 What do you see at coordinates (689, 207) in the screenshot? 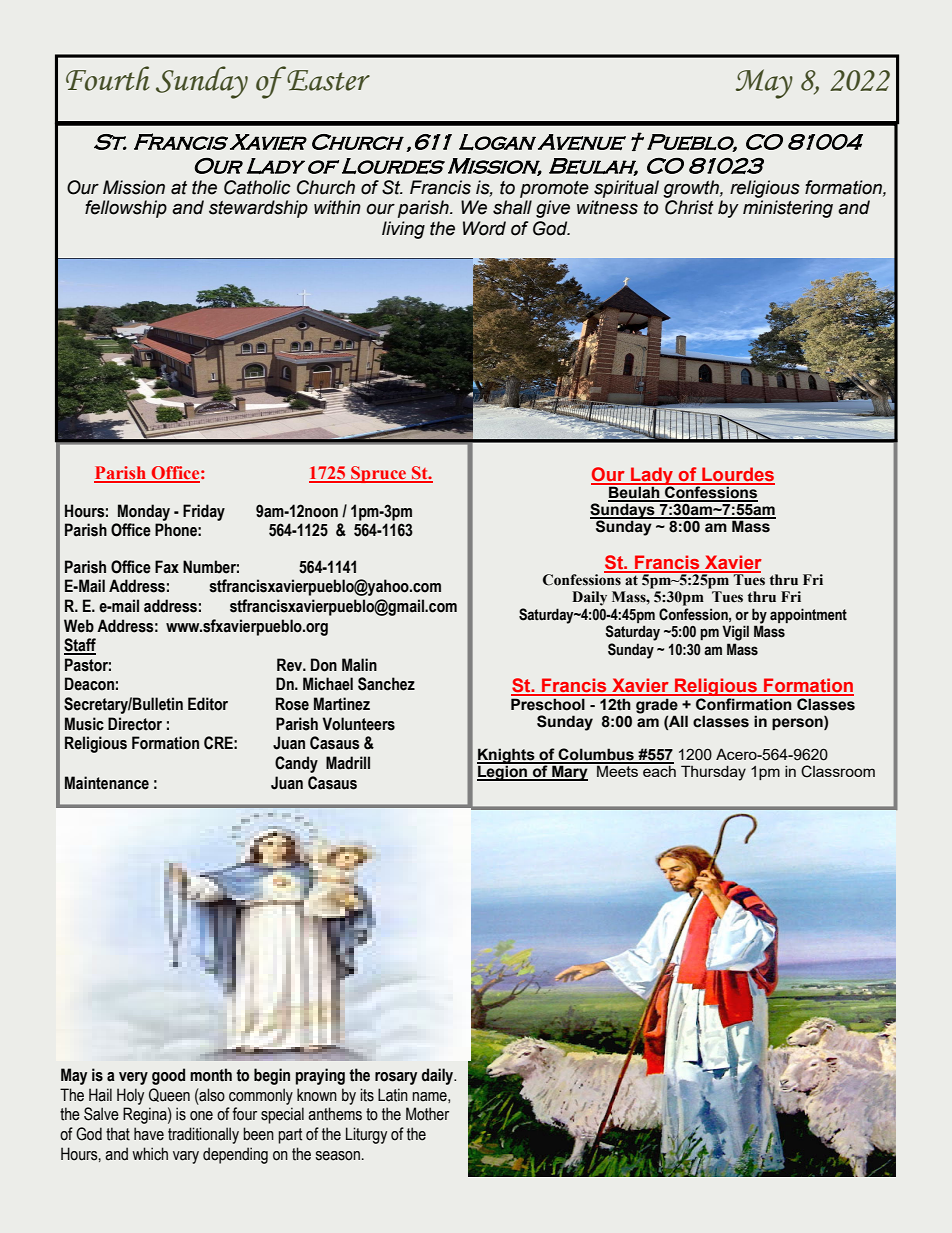
I see `Christ` at bounding box center [689, 207].
